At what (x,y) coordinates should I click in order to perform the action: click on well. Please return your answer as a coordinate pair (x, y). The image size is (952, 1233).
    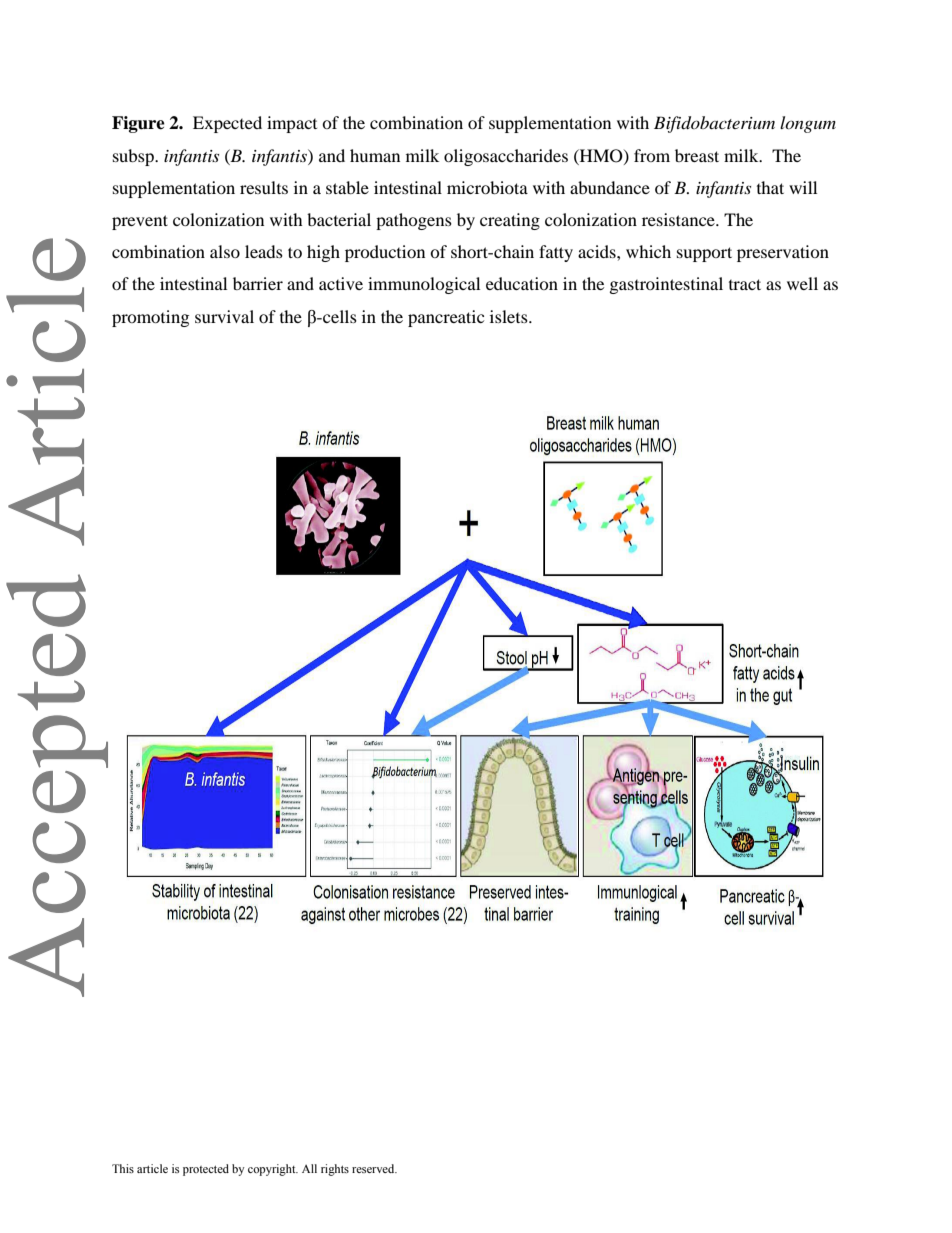
    Looking at the image, I should click on (802, 283).
